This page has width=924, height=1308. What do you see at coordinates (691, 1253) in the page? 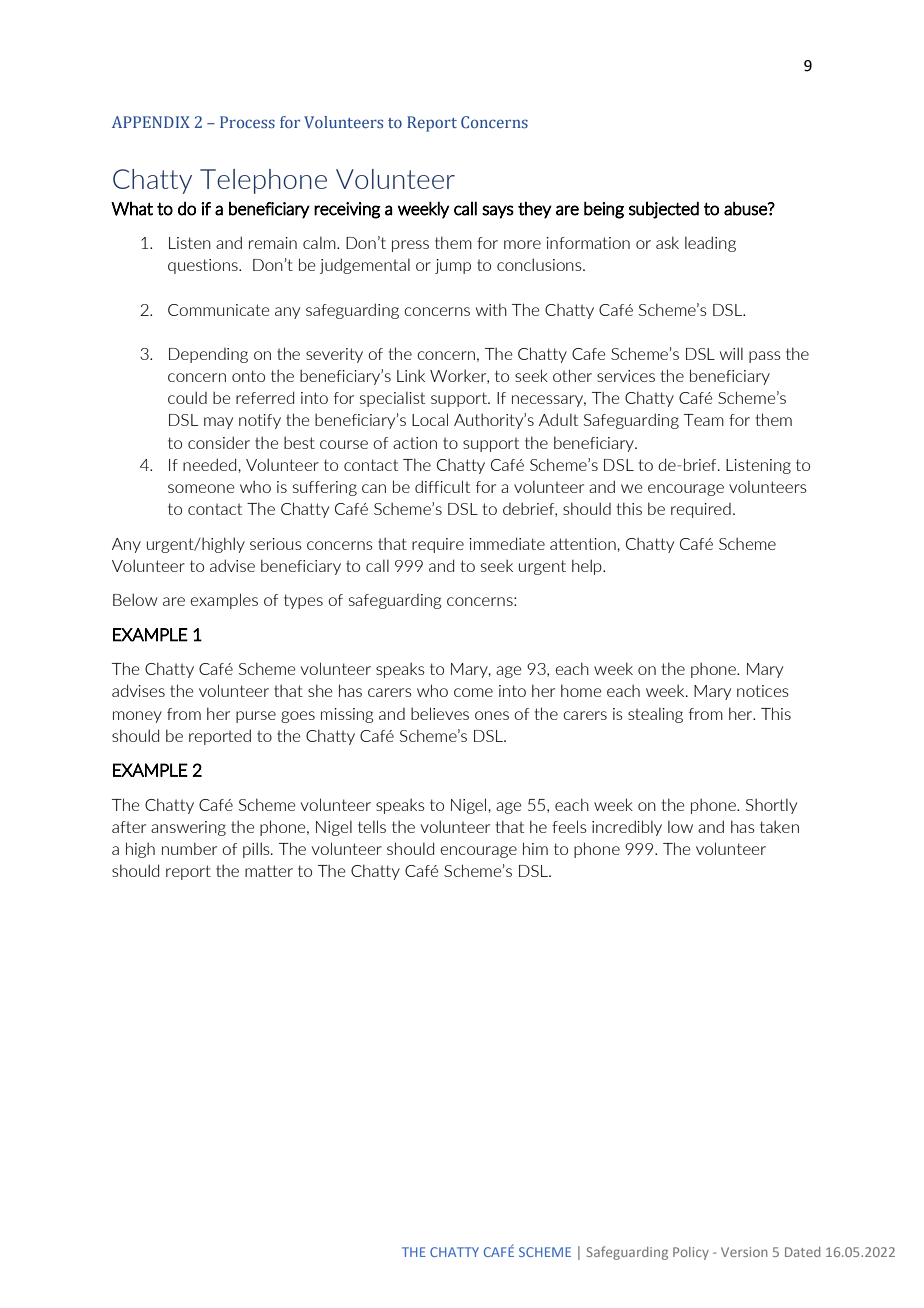
I see `Policy` at bounding box center [691, 1253].
